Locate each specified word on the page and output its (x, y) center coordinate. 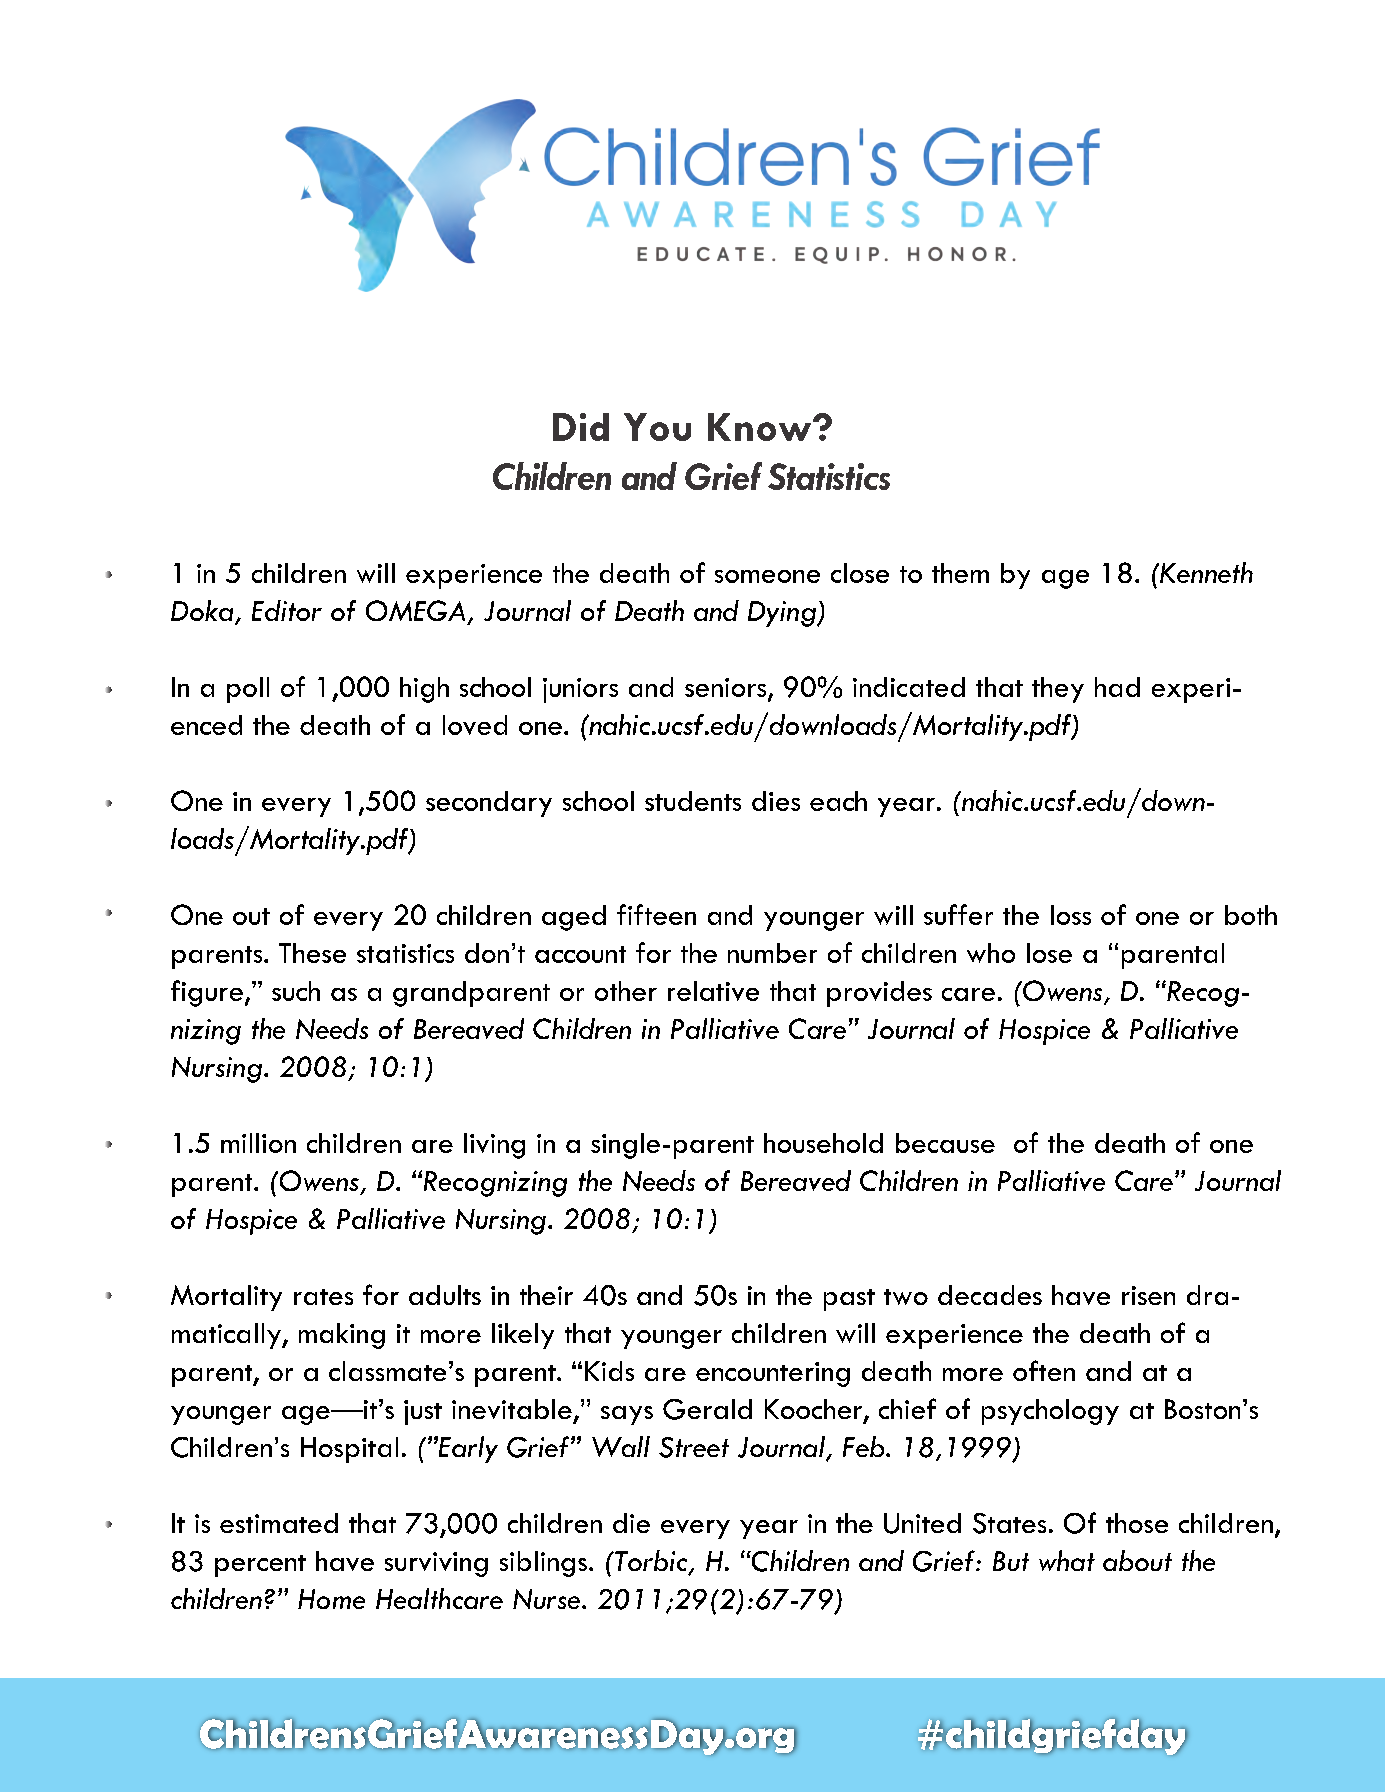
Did (581, 427)
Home (331, 1599)
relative (713, 991)
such (296, 991)
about (1137, 1560)
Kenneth (1205, 572)
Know (761, 427)
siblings (543, 1564)
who (991, 953)
